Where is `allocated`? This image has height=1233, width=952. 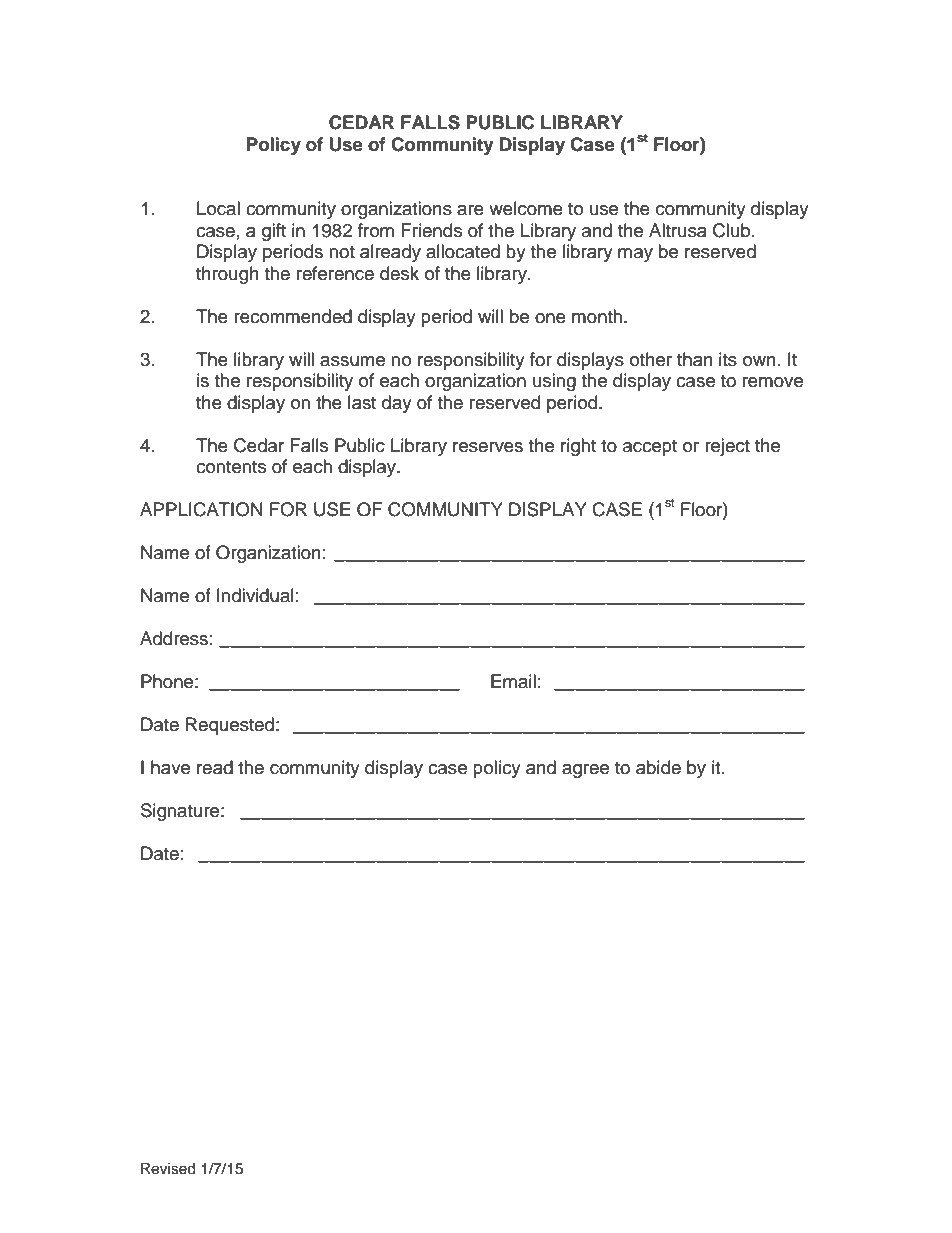
allocated is located at coordinates (463, 251).
